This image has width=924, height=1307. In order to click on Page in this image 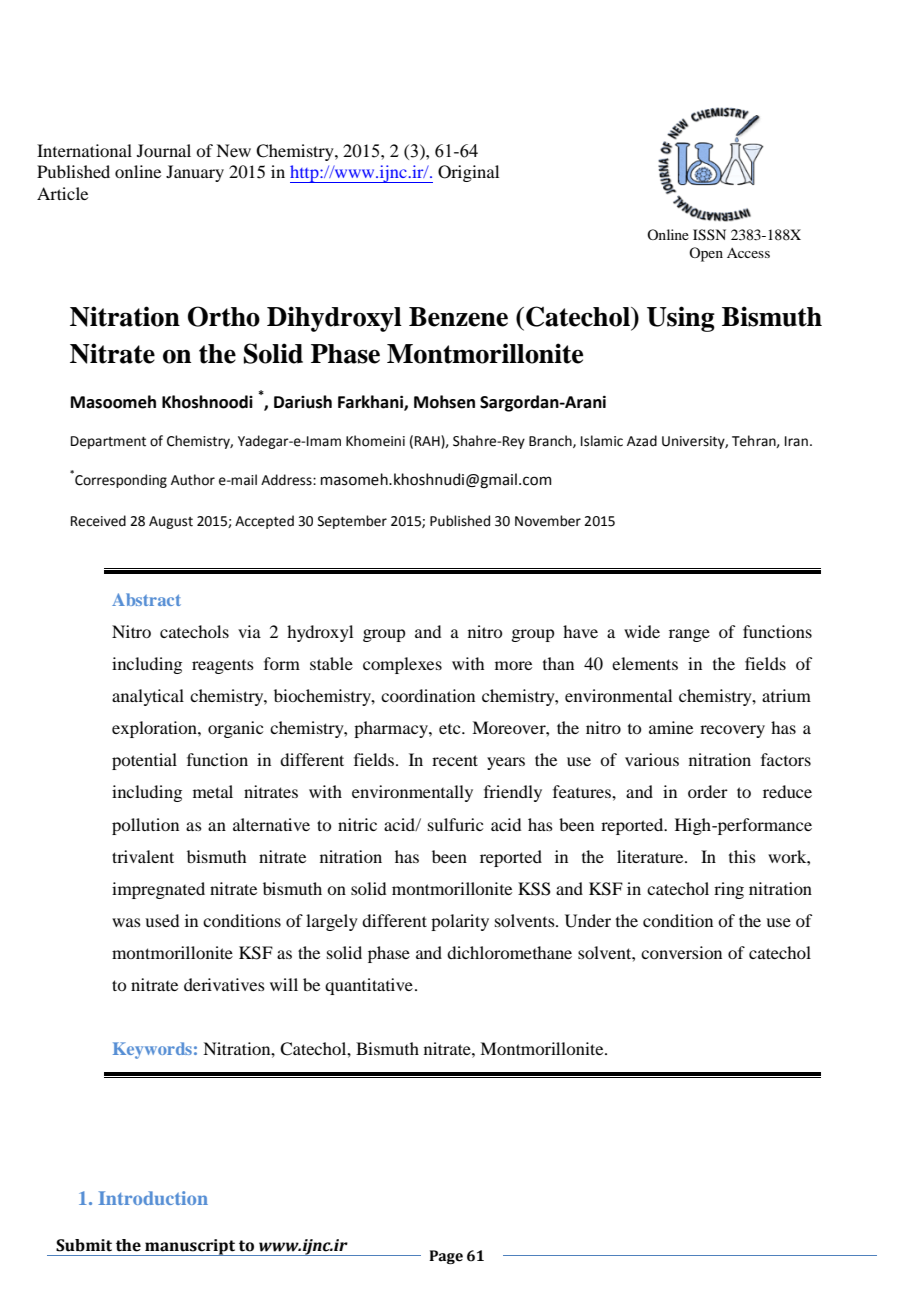, I will do `click(446, 1257)`.
